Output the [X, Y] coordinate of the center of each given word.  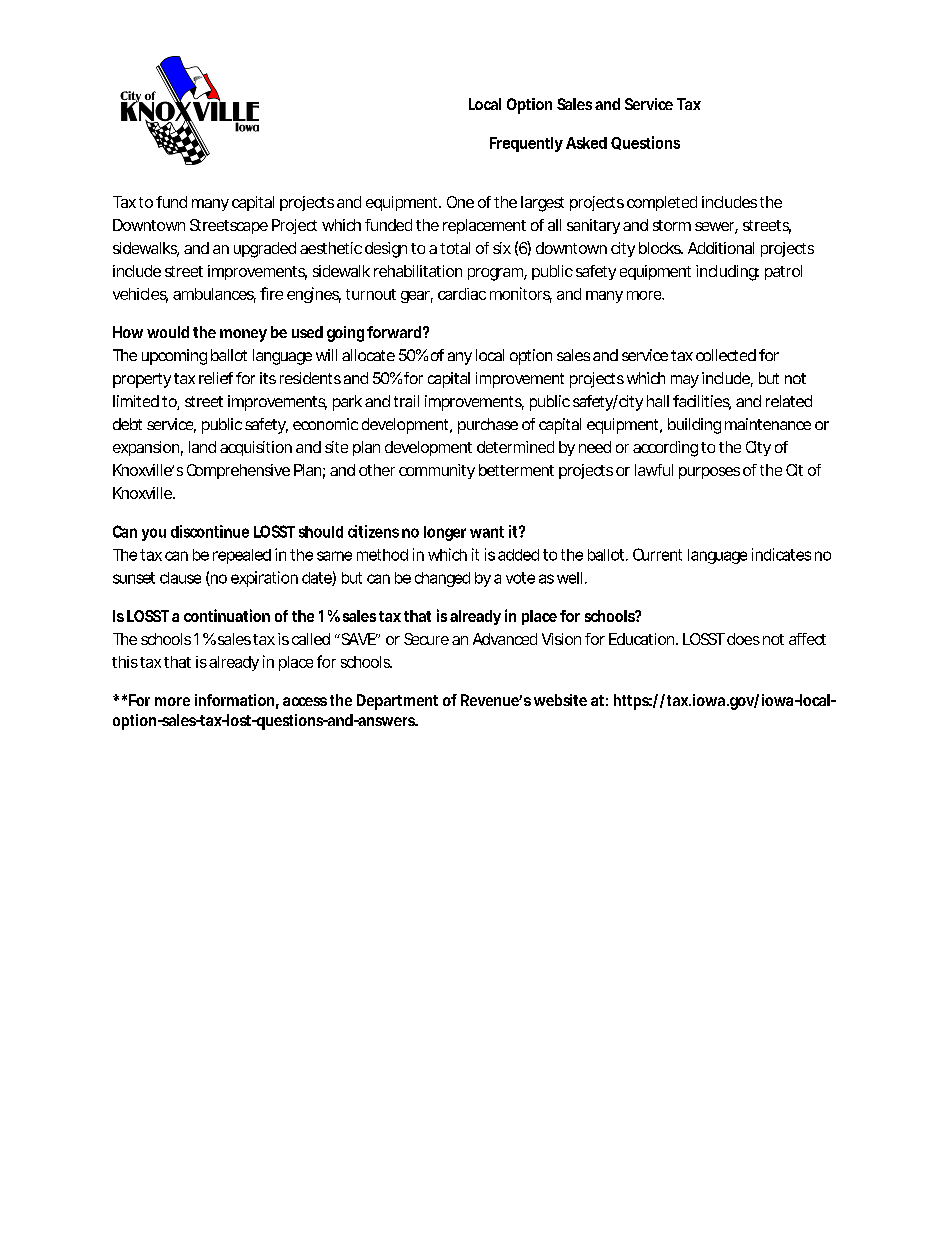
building [694, 426]
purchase [488, 426]
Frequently [526, 144]
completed [662, 203]
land [202, 447]
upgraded [265, 250]
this [125, 662]
